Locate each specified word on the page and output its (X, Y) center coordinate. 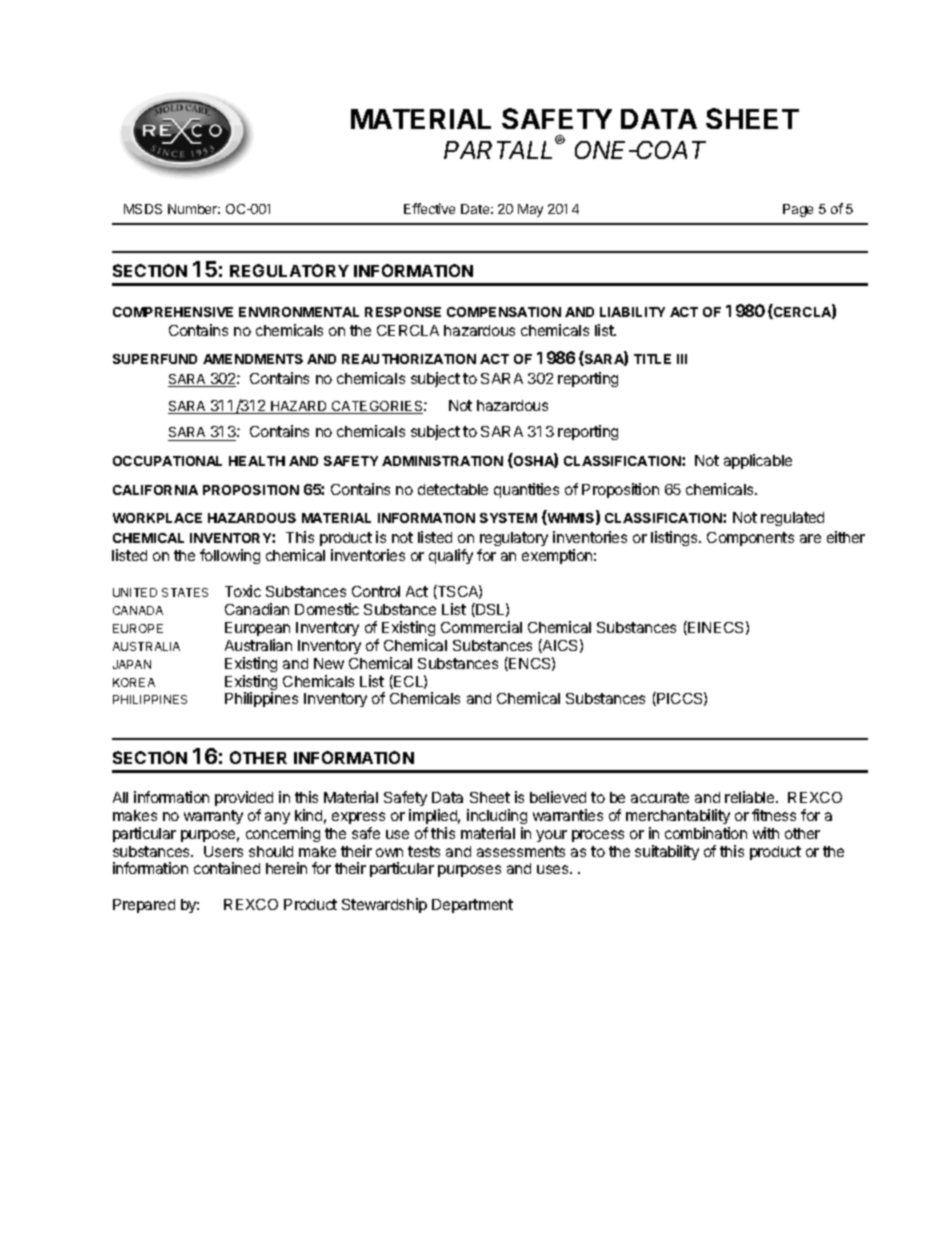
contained (227, 868)
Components (750, 539)
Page (798, 210)
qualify (451, 556)
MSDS (143, 209)
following (230, 556)
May (530, 210)
